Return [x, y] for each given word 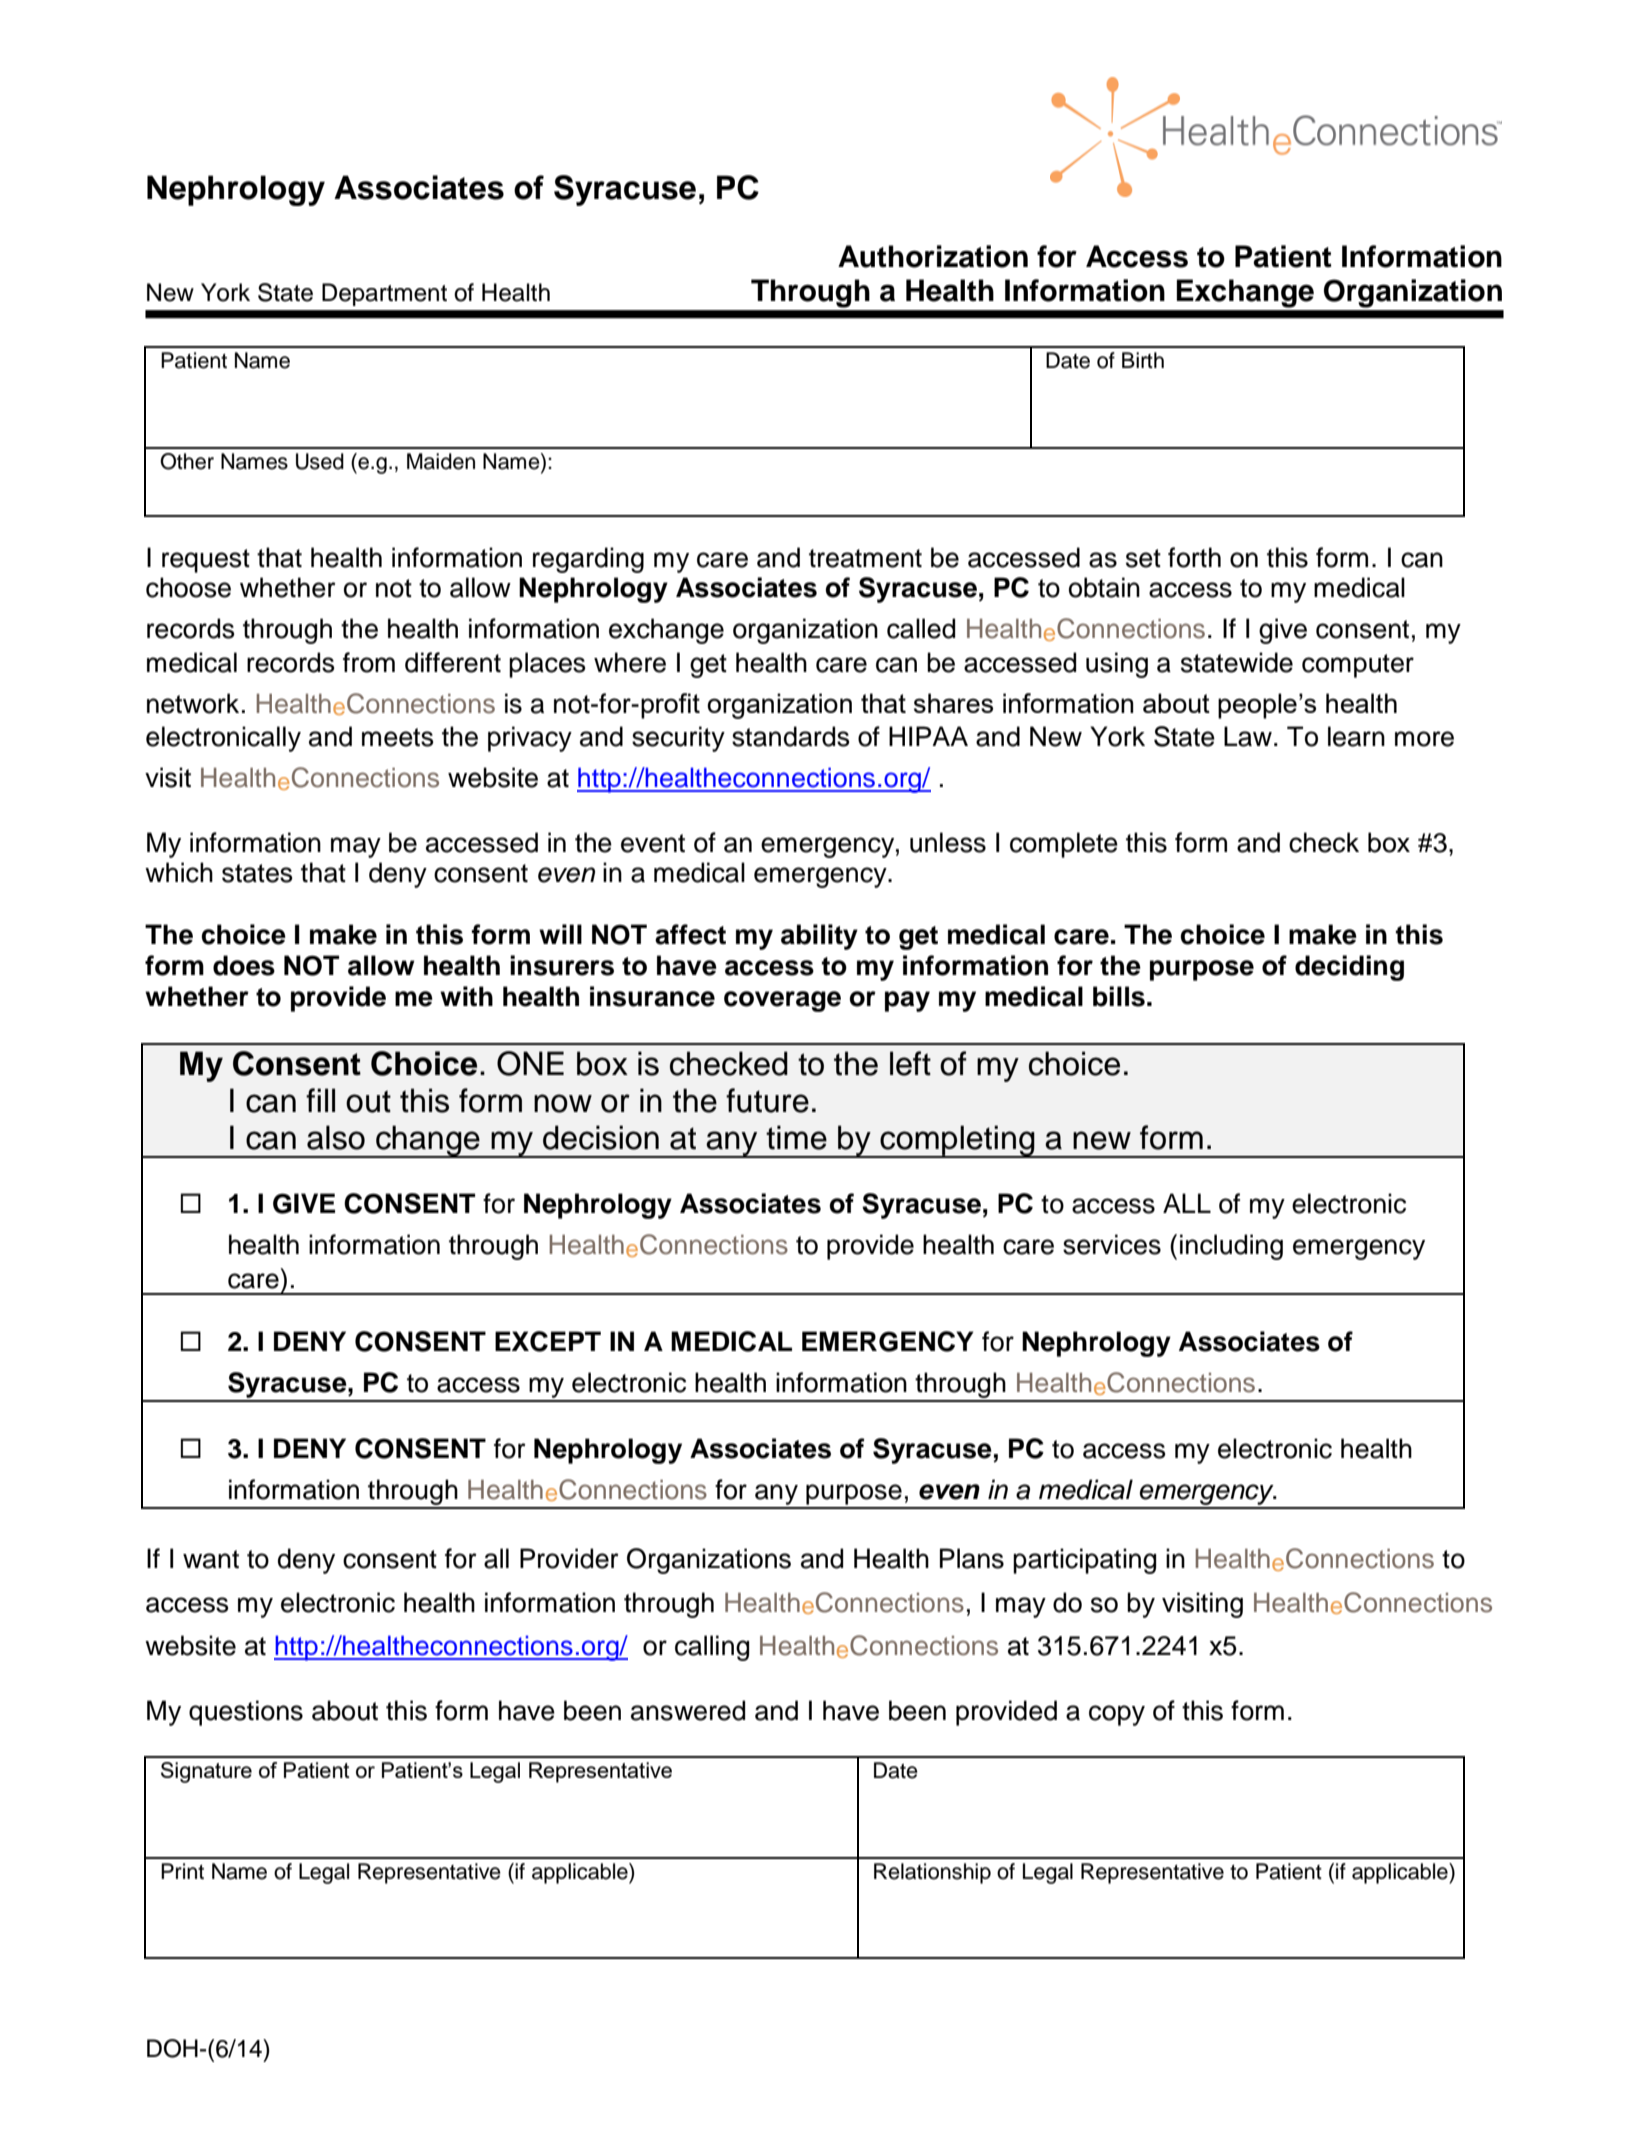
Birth [1143, 360]
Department [384, 294]
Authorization [933, 256]
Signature [206, 1772]
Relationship [932, 1873]
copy [1117, 1715]
